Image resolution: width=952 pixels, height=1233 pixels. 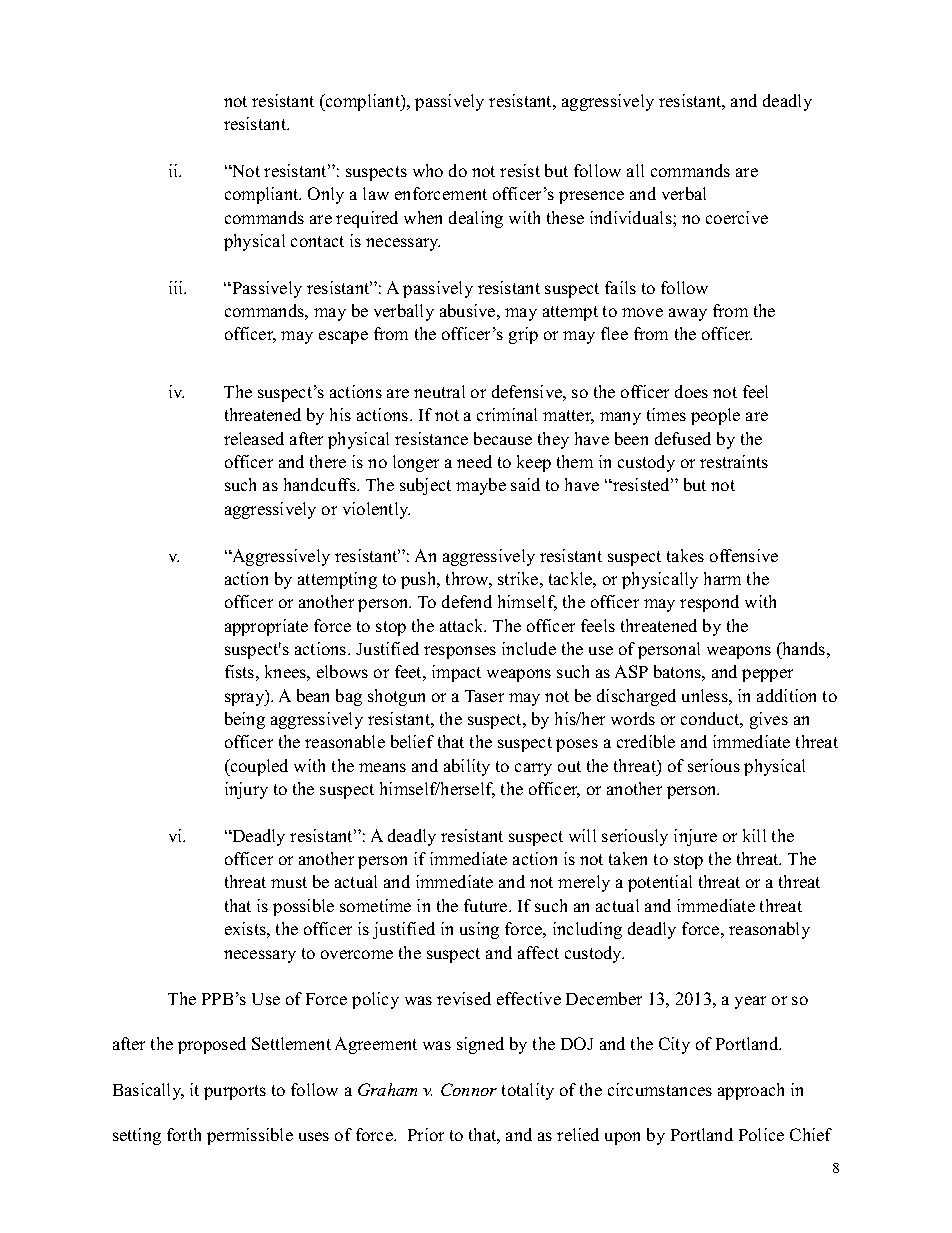 What do you see at coordinates (487, 905) in the screenshot?
I see `future` at bounding box center [487, 905].
